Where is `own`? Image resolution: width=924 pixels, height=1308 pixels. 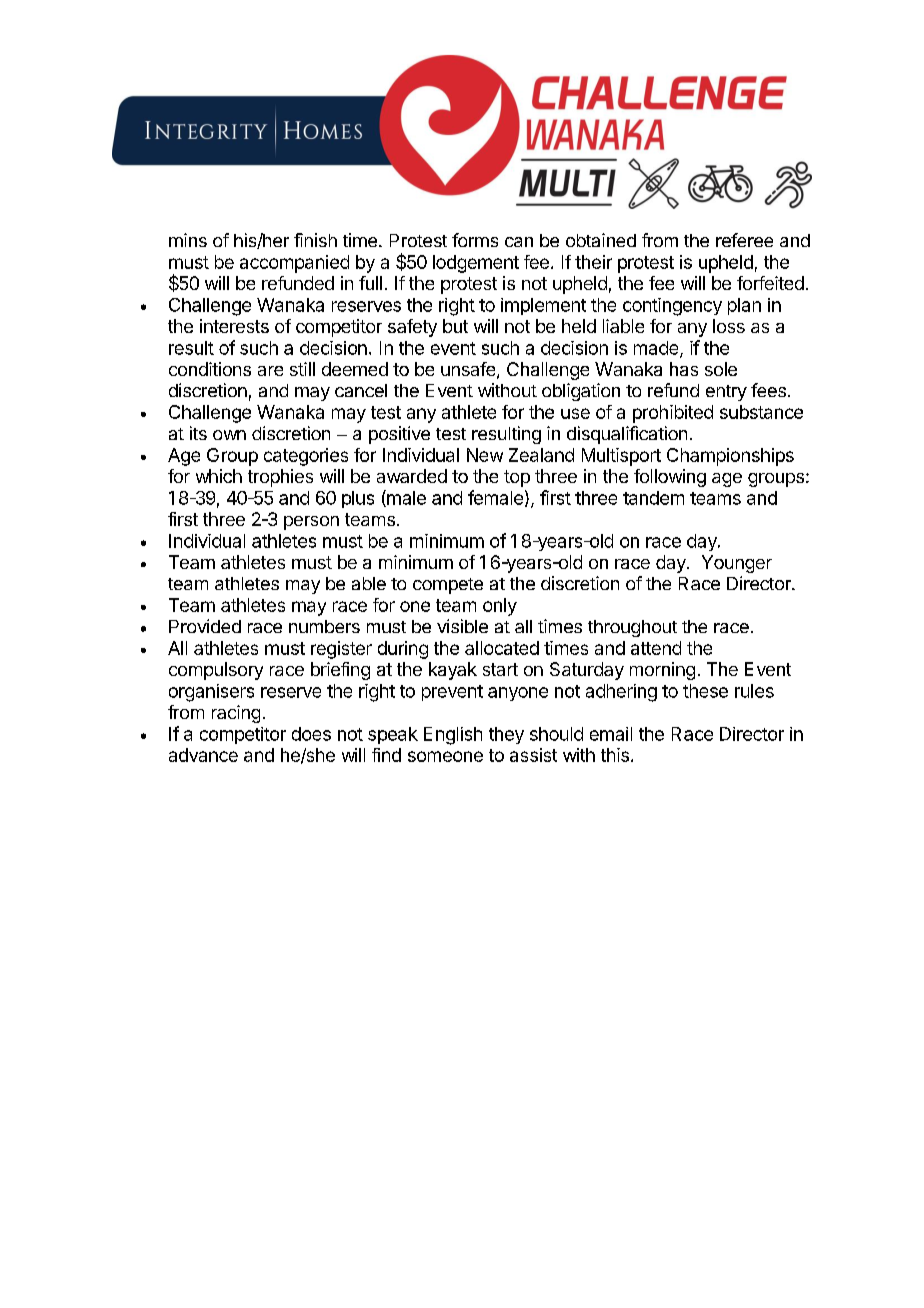
own is located at coordinates (229, 435).
